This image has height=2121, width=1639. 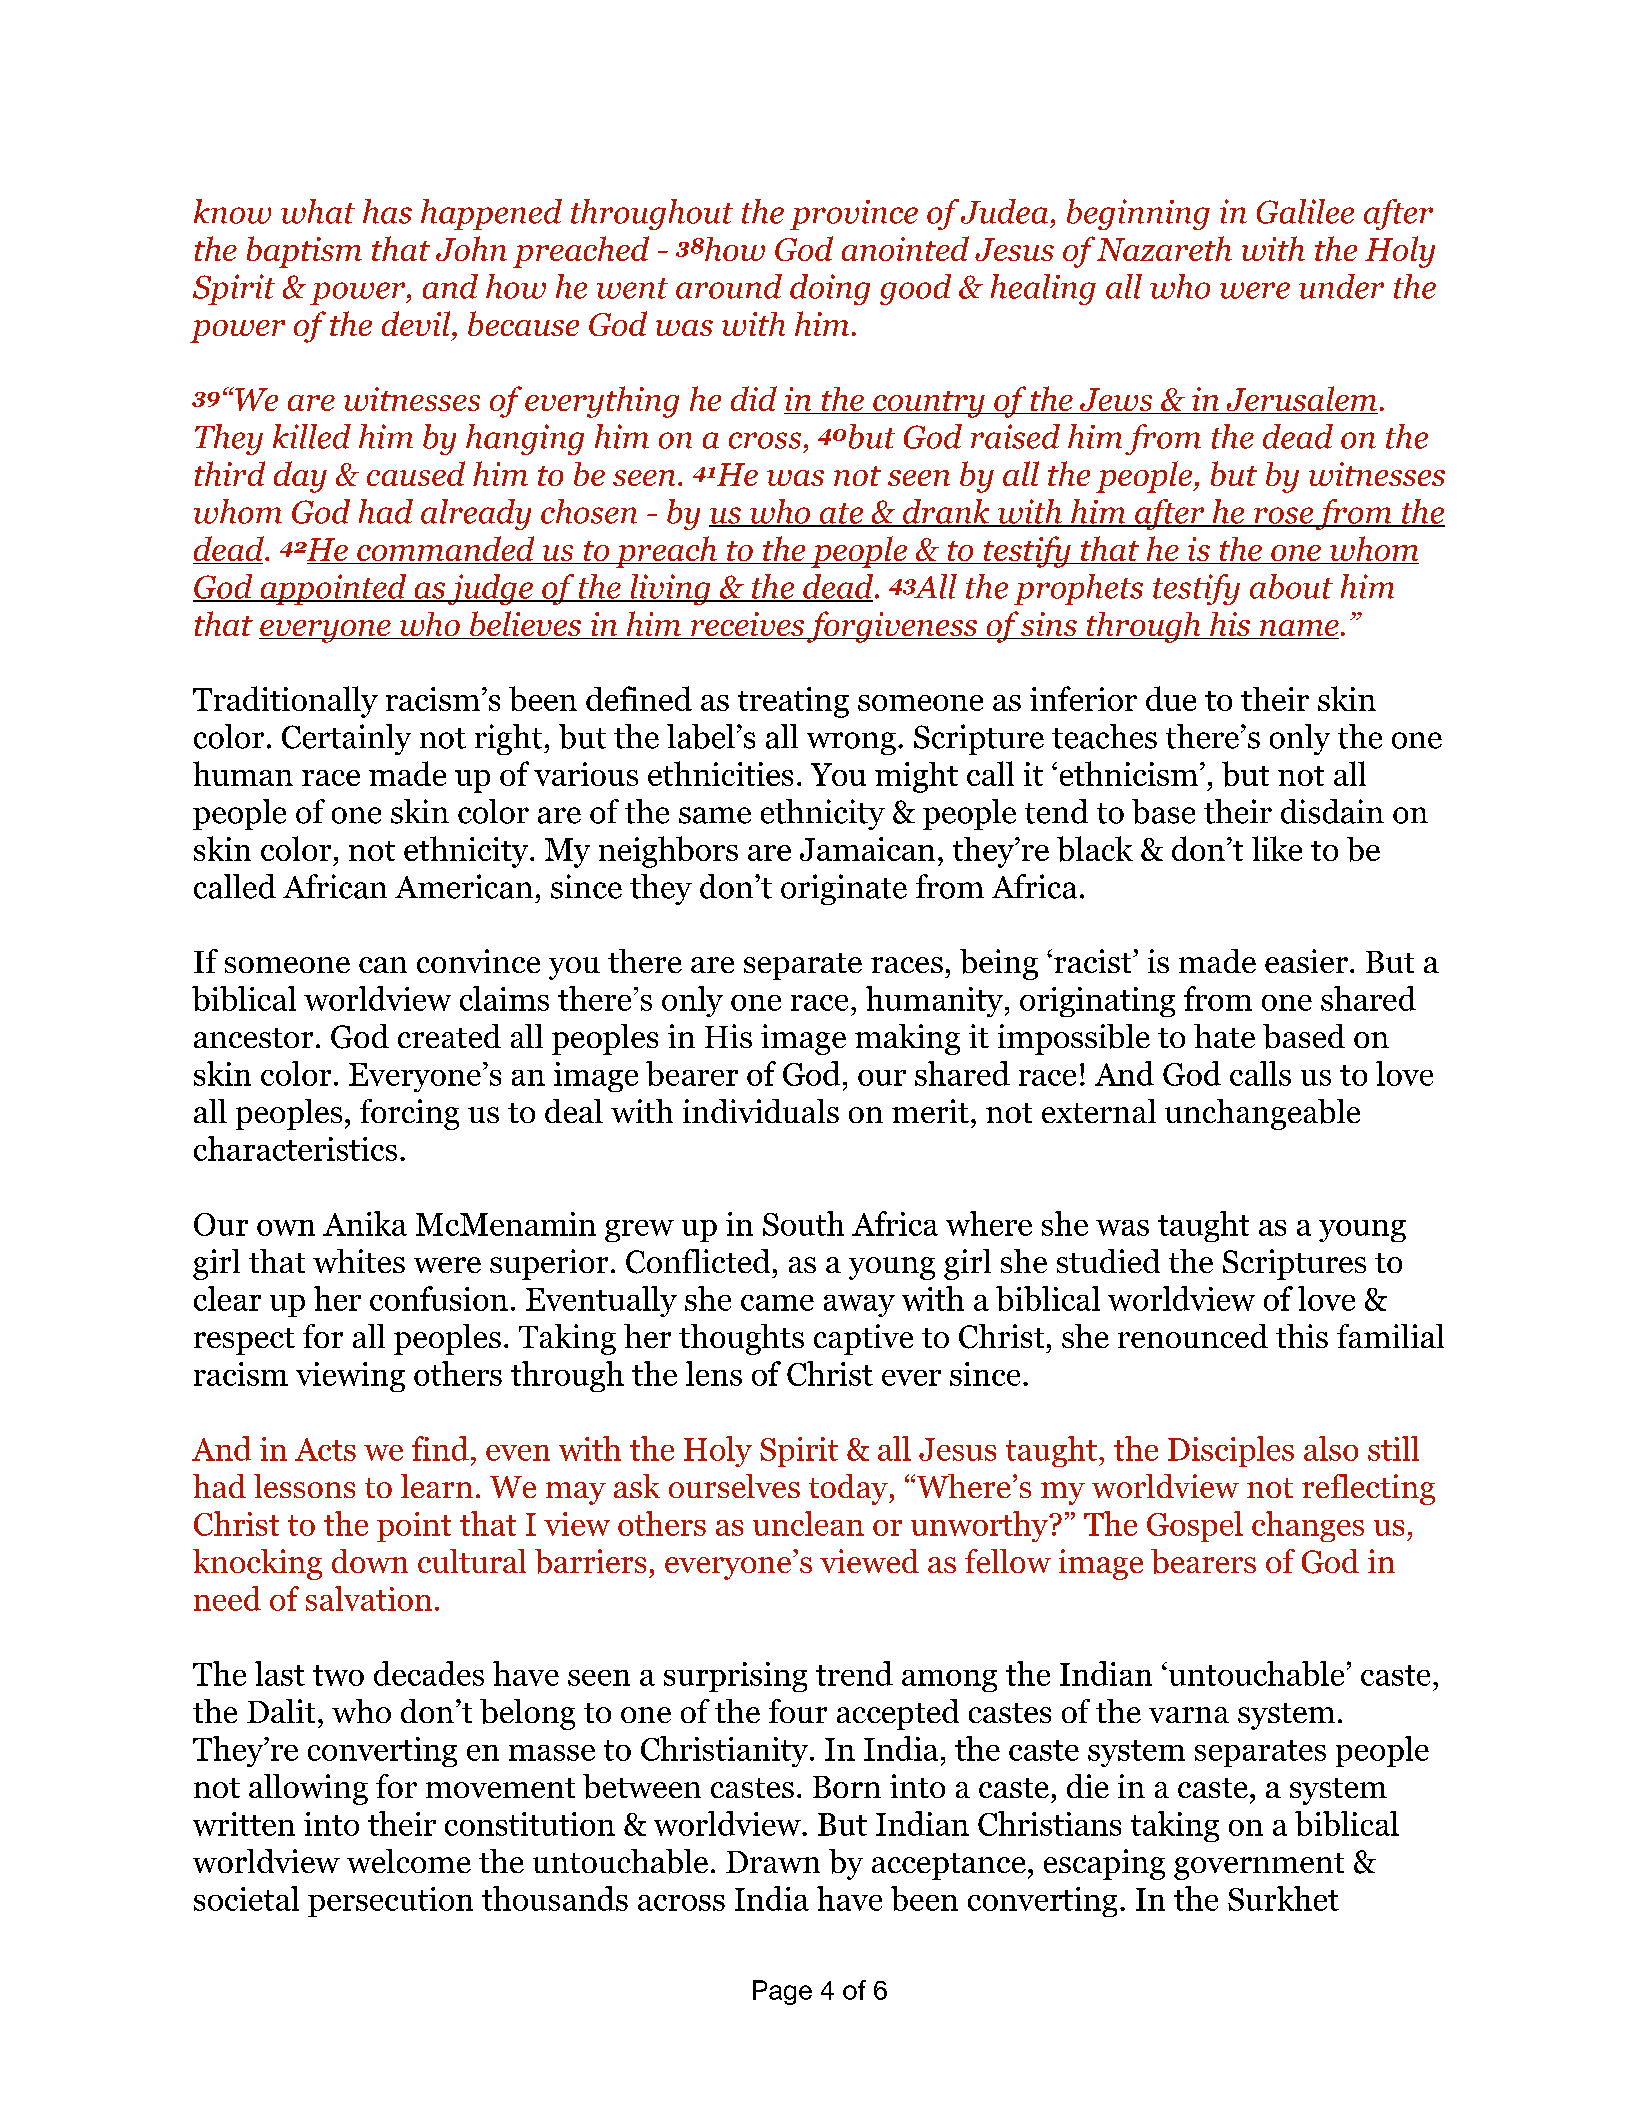 I want to click on unchangeable, so click(x=1262, y=1114).
